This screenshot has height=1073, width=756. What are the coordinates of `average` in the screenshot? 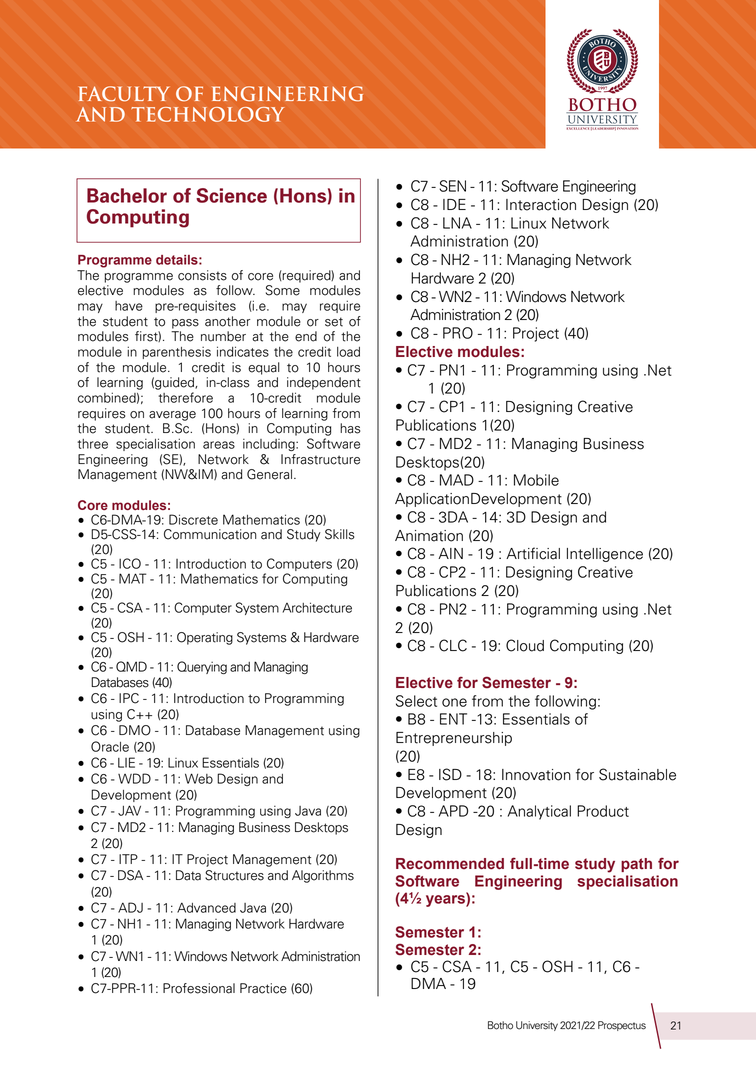 It's located at (172, 416).
